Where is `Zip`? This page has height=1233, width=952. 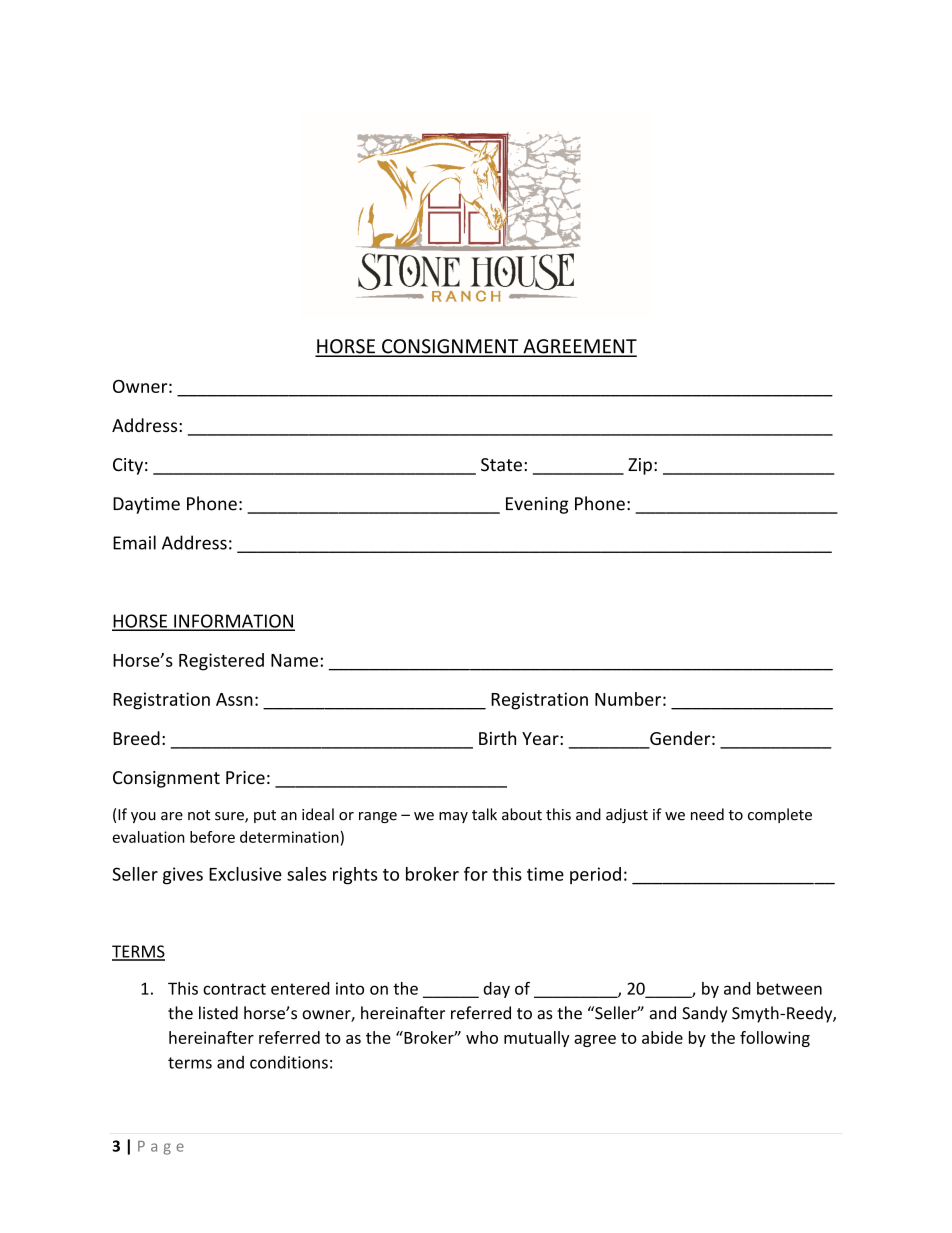
Zip is located at coordinates (640, 466).
